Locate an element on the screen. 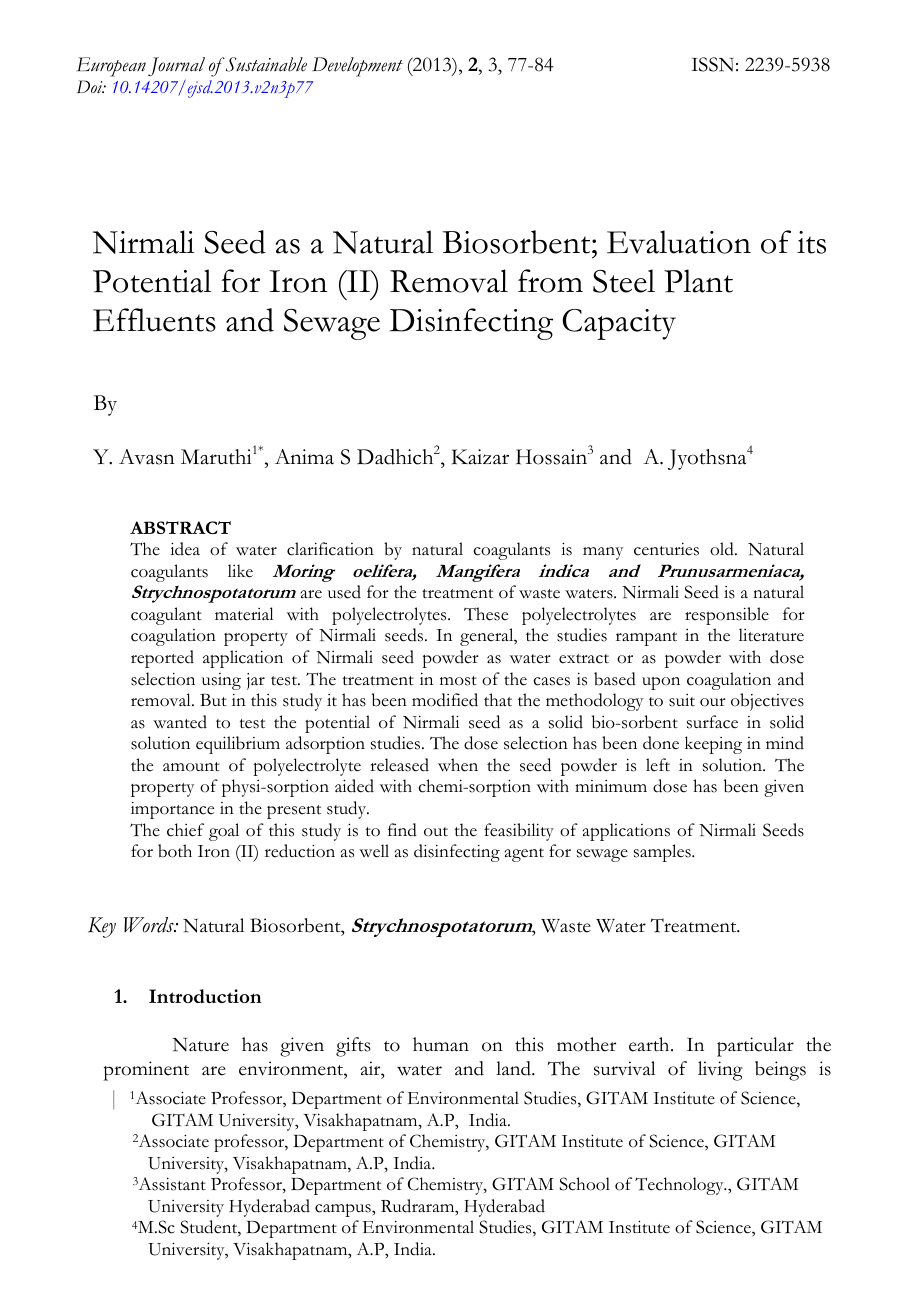 This screenshot has height=1304, width=924. responsible is located at coordinates (727, 616).
